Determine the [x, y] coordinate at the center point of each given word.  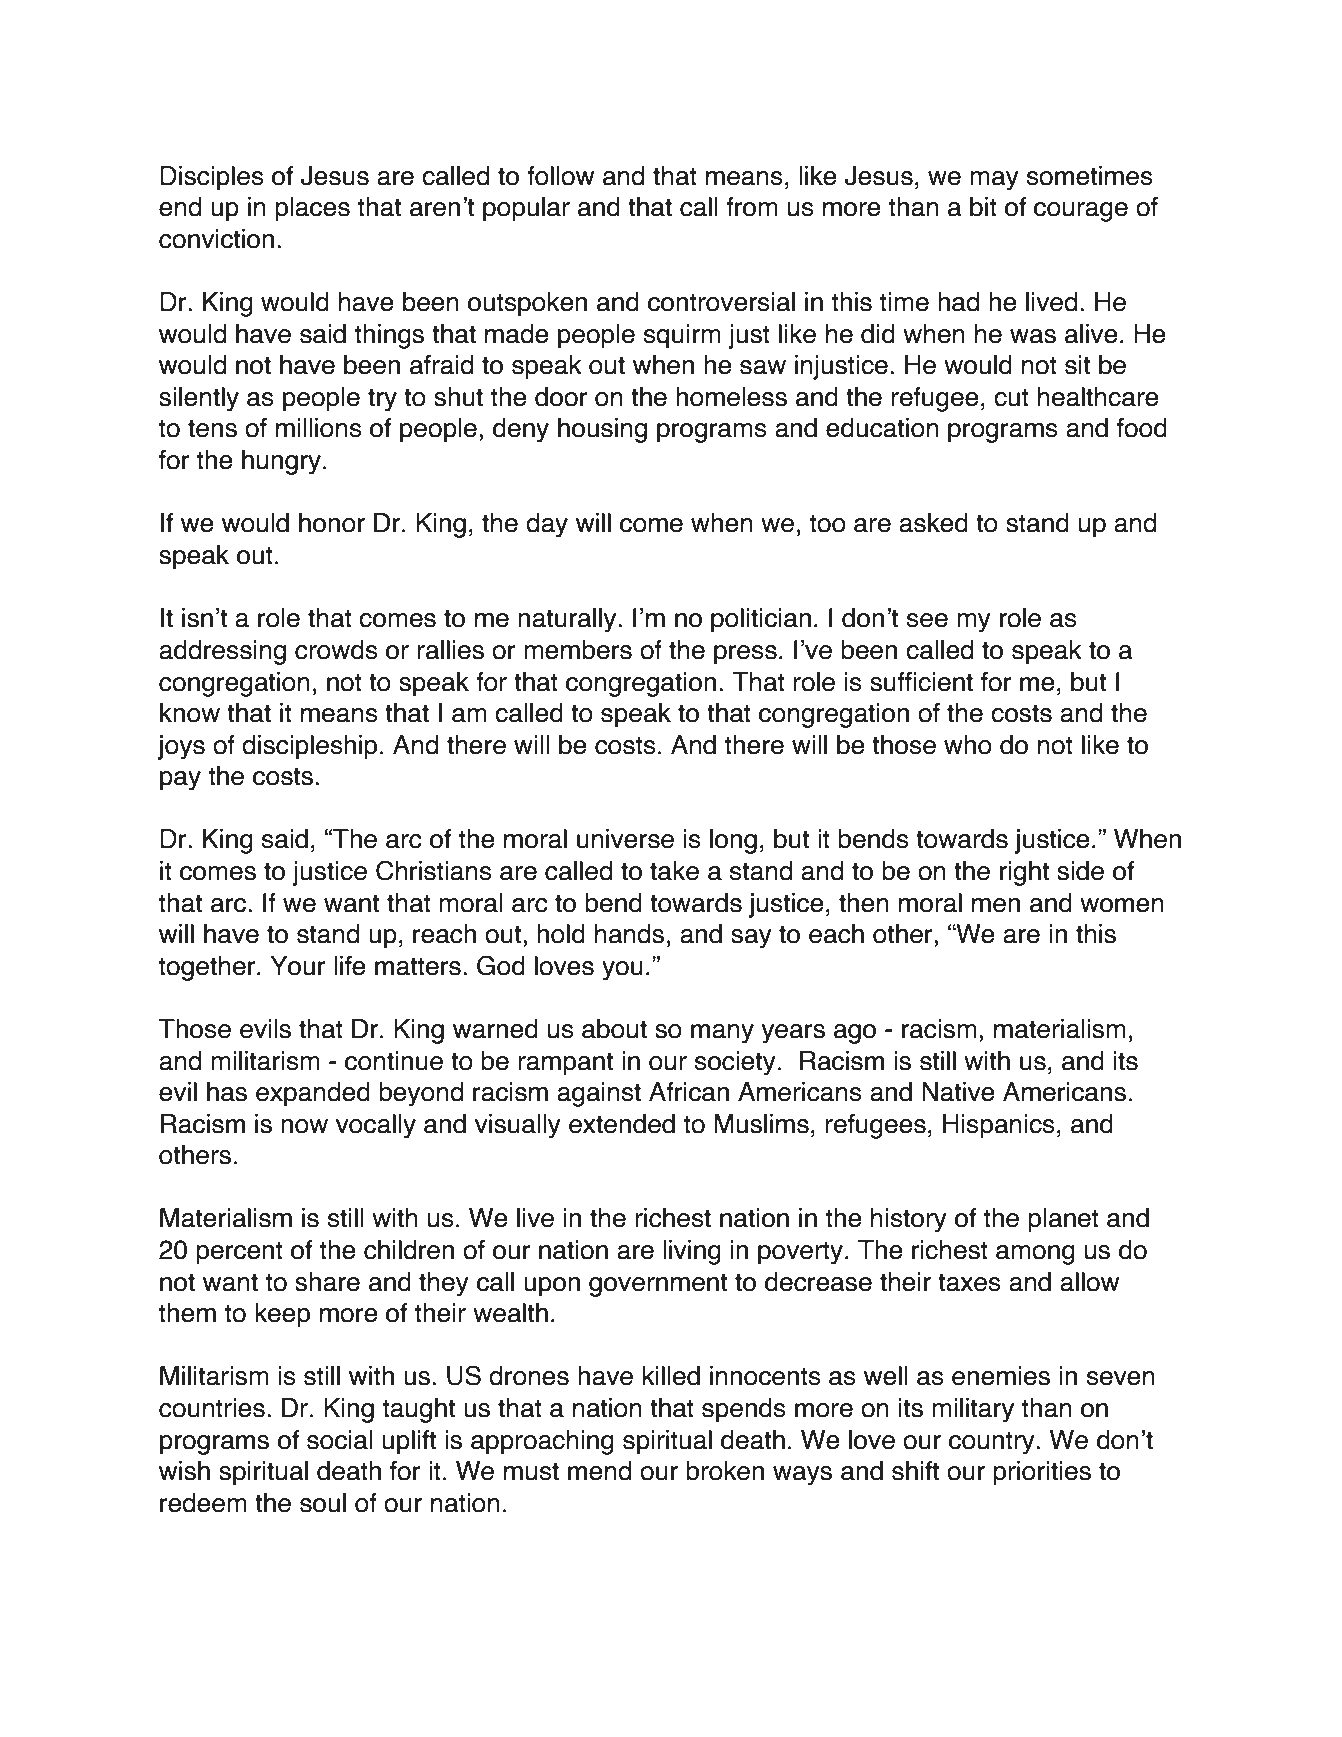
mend [599, 1471]
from [752, 207]
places [312, 209]
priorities [1042, 1473]
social [340, 1440]
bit [983, 207]
